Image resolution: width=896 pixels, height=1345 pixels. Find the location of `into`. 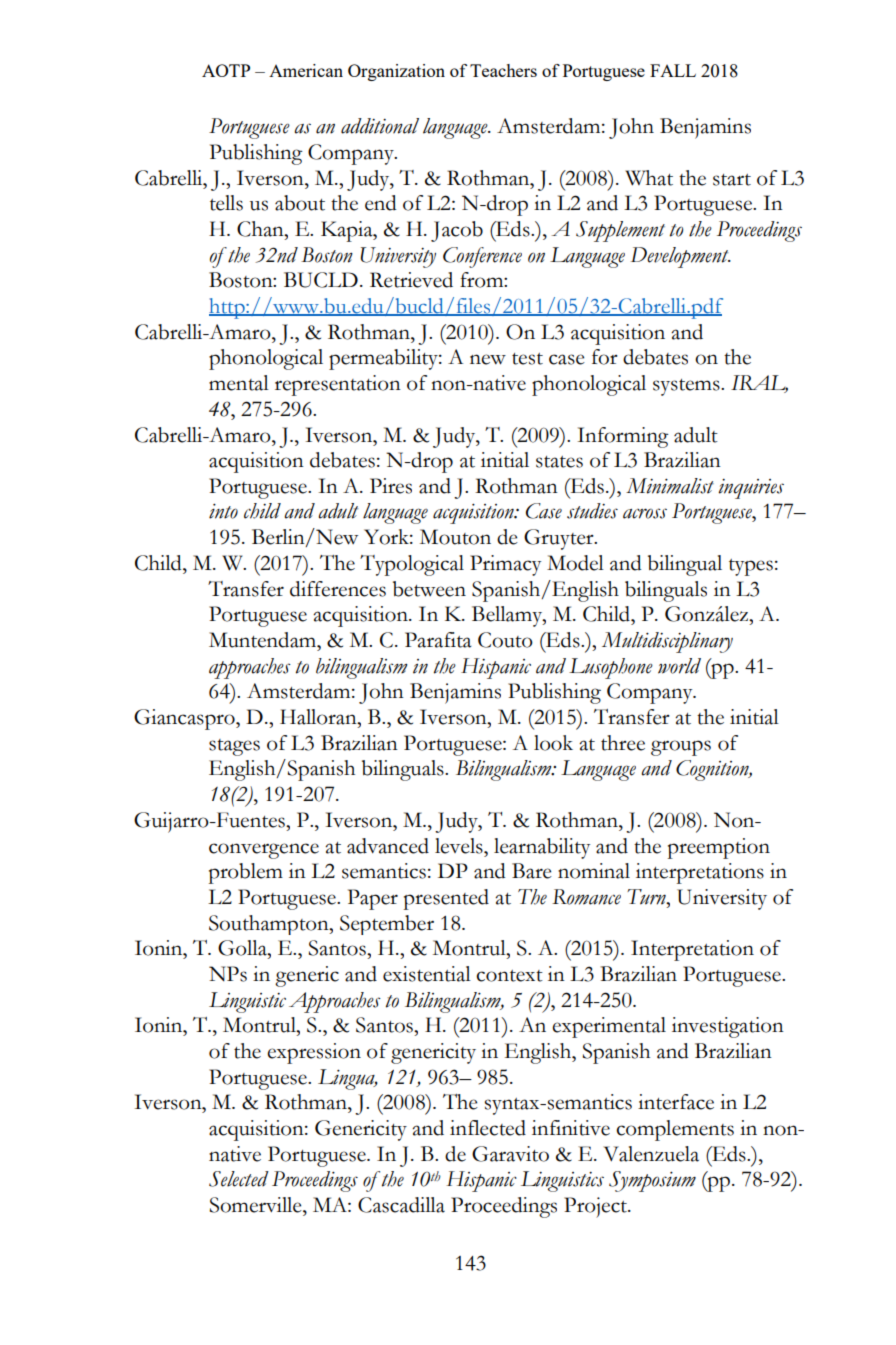

into is located at coordinates (223, 511).
